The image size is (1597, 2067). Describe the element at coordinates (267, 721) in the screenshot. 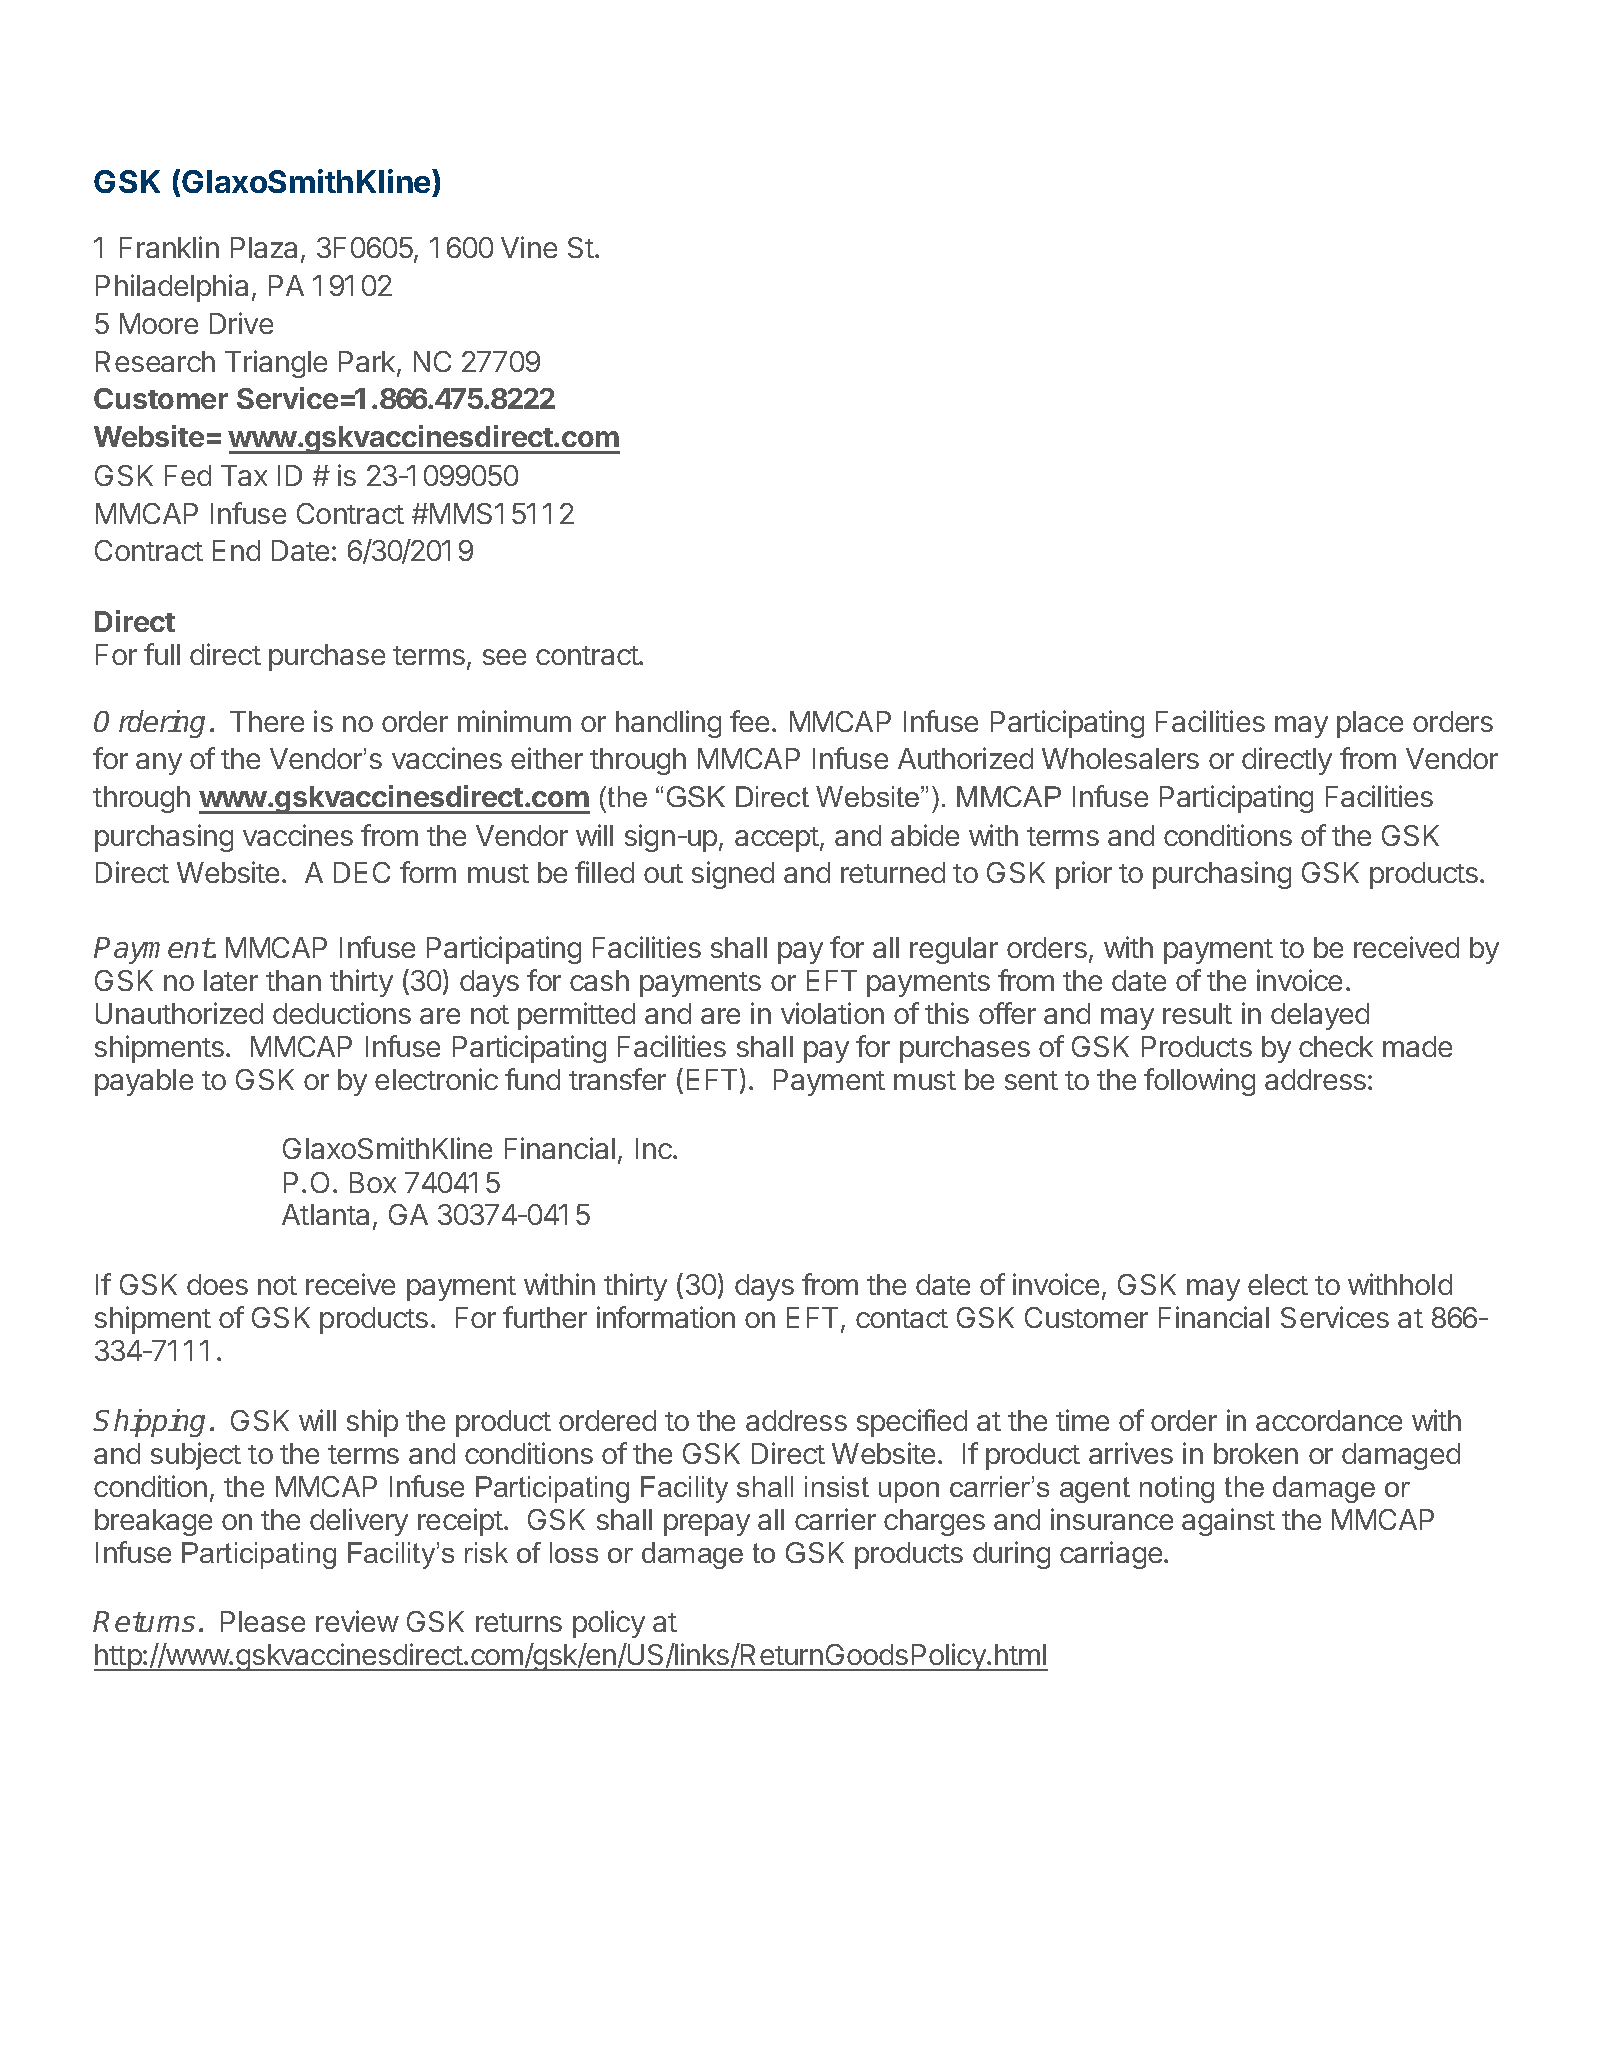

I see `There` at that location.
